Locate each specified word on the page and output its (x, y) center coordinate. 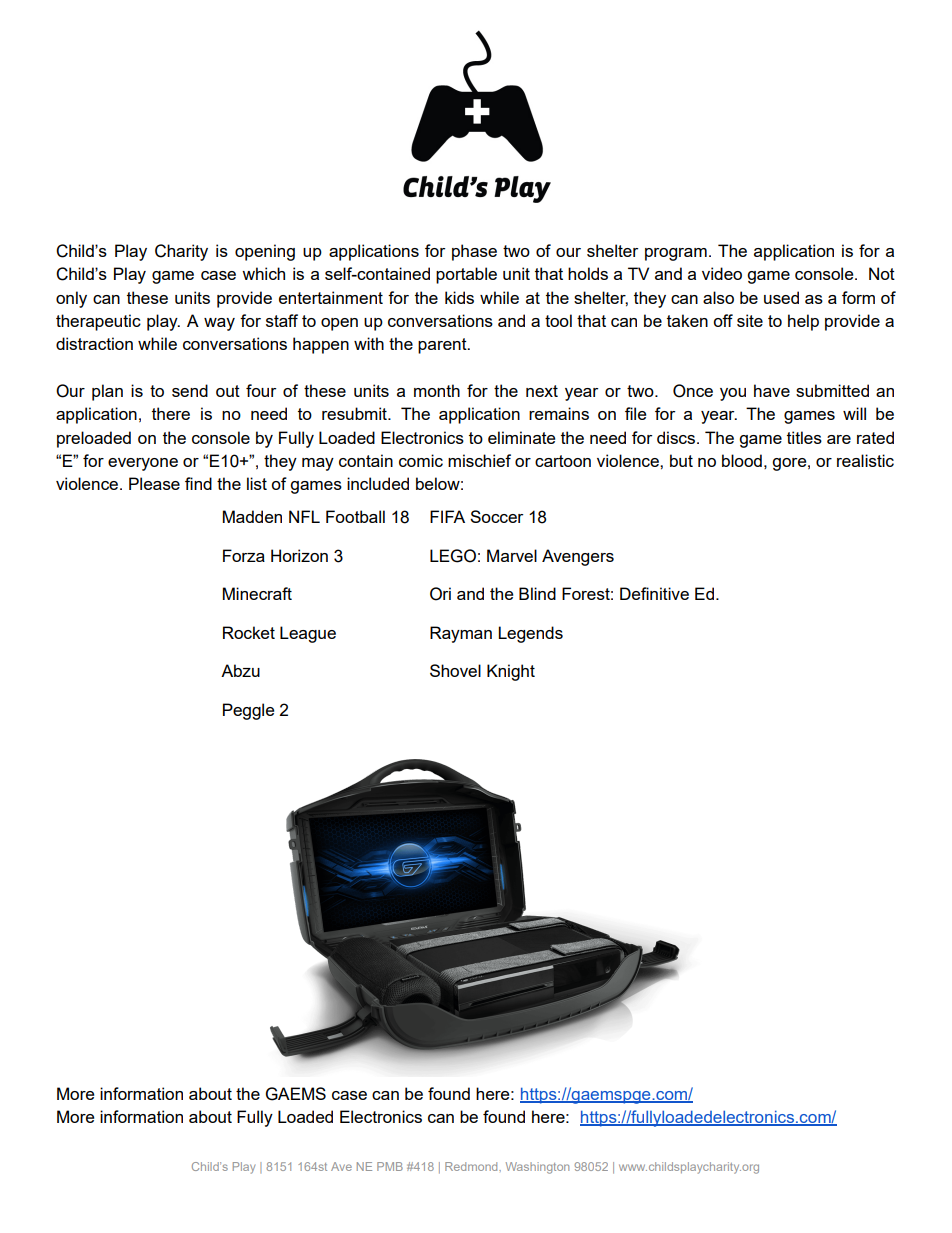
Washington (537, 1168)
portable (466, 275)
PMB (390, 1166)
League (308, 634)
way (219, 324)
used (781, 297)
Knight (511, 672)
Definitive (654, 593)
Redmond (472, 1166)
